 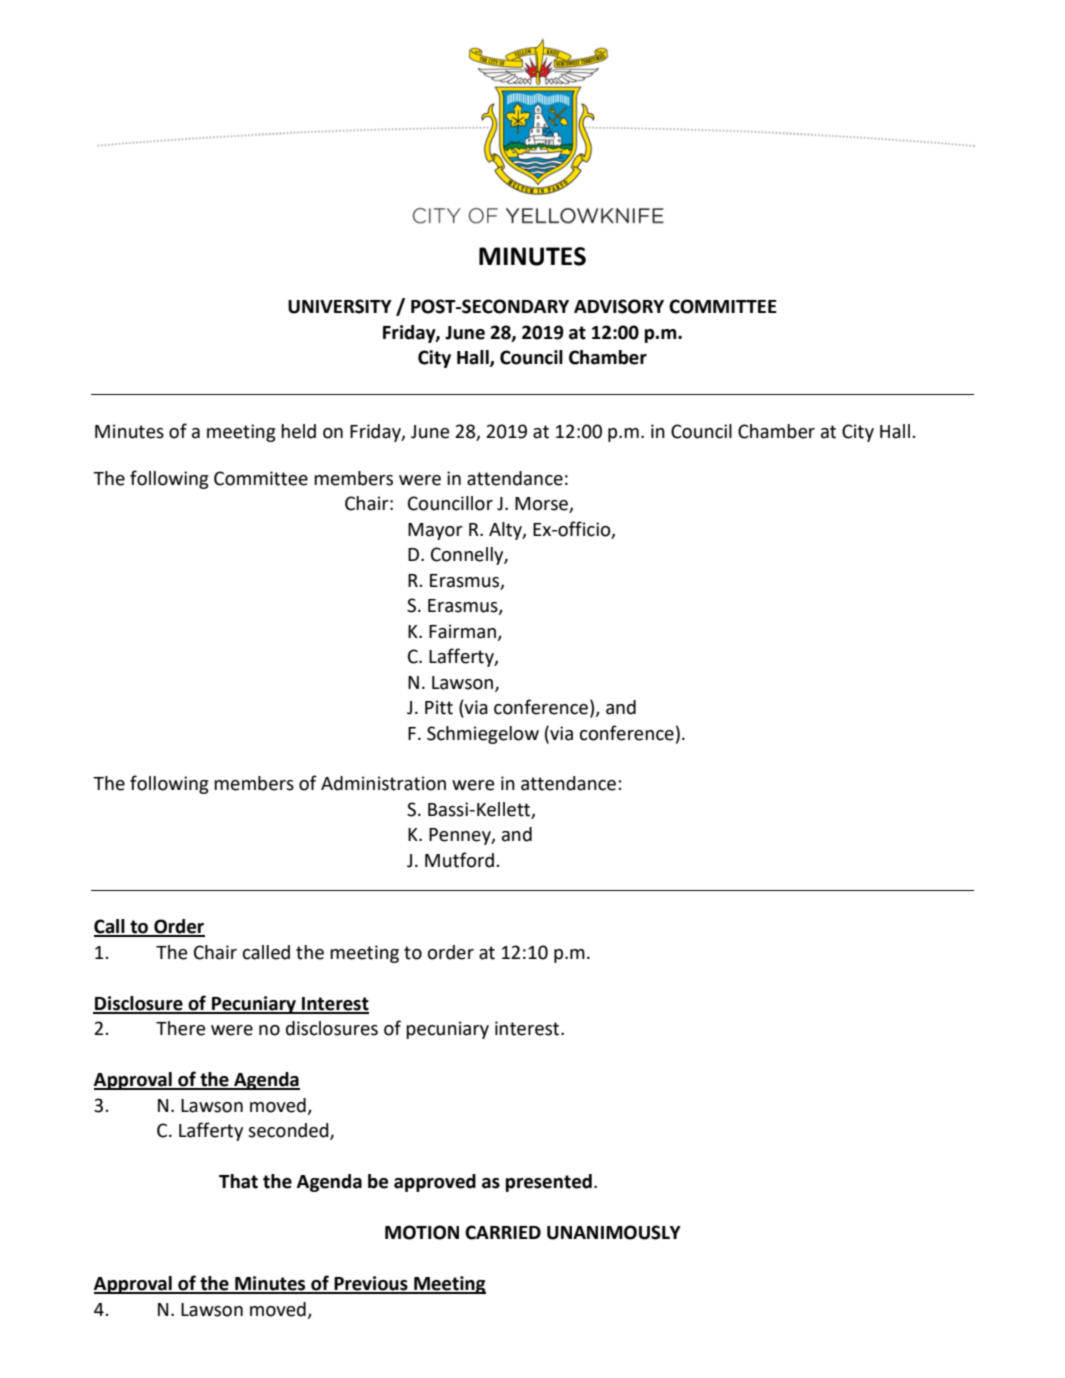 What do you see at coordinates (435, 531) in the document?
I see `Mayor` at bounding box center [435, 531].
